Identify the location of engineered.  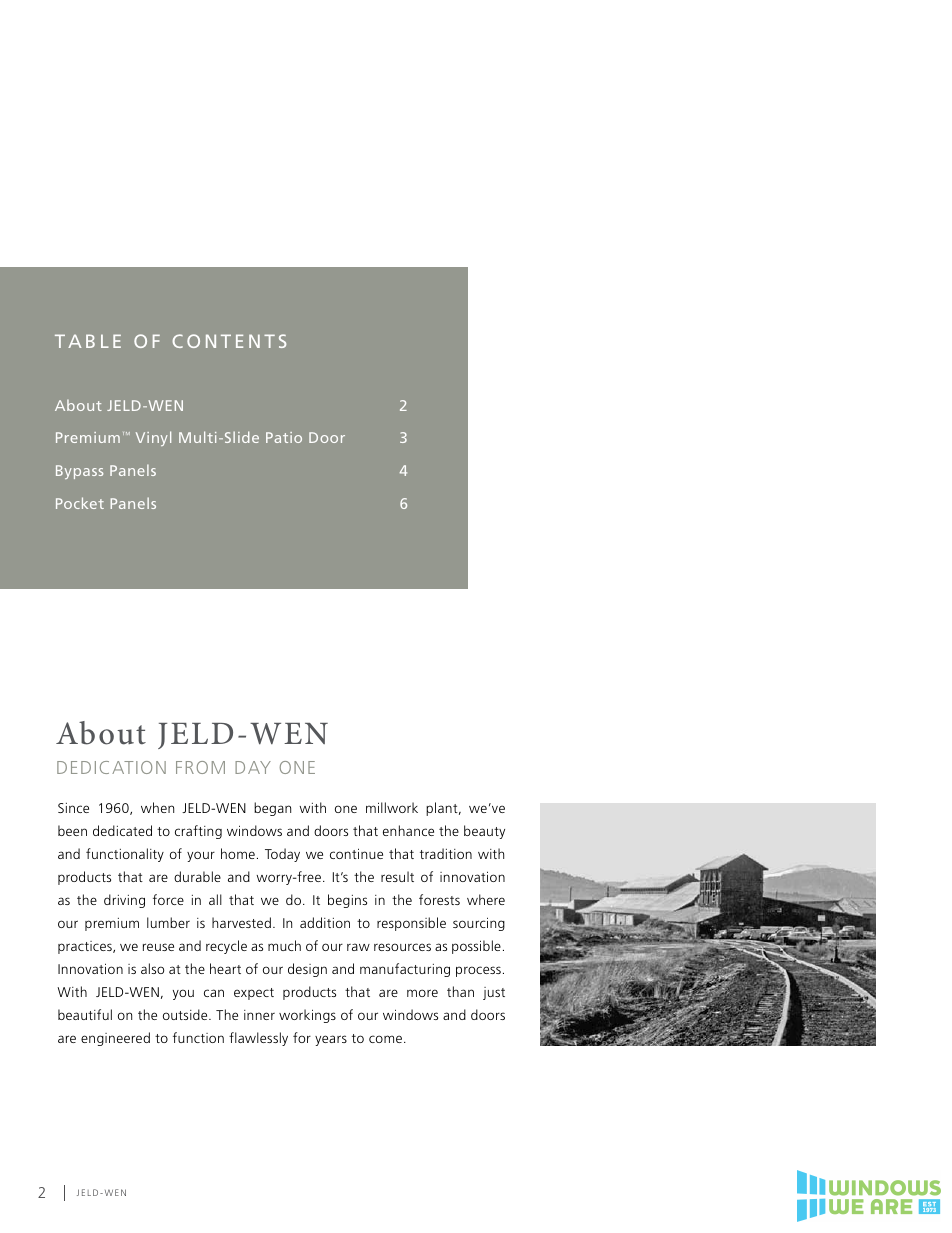
(115, 1039).
